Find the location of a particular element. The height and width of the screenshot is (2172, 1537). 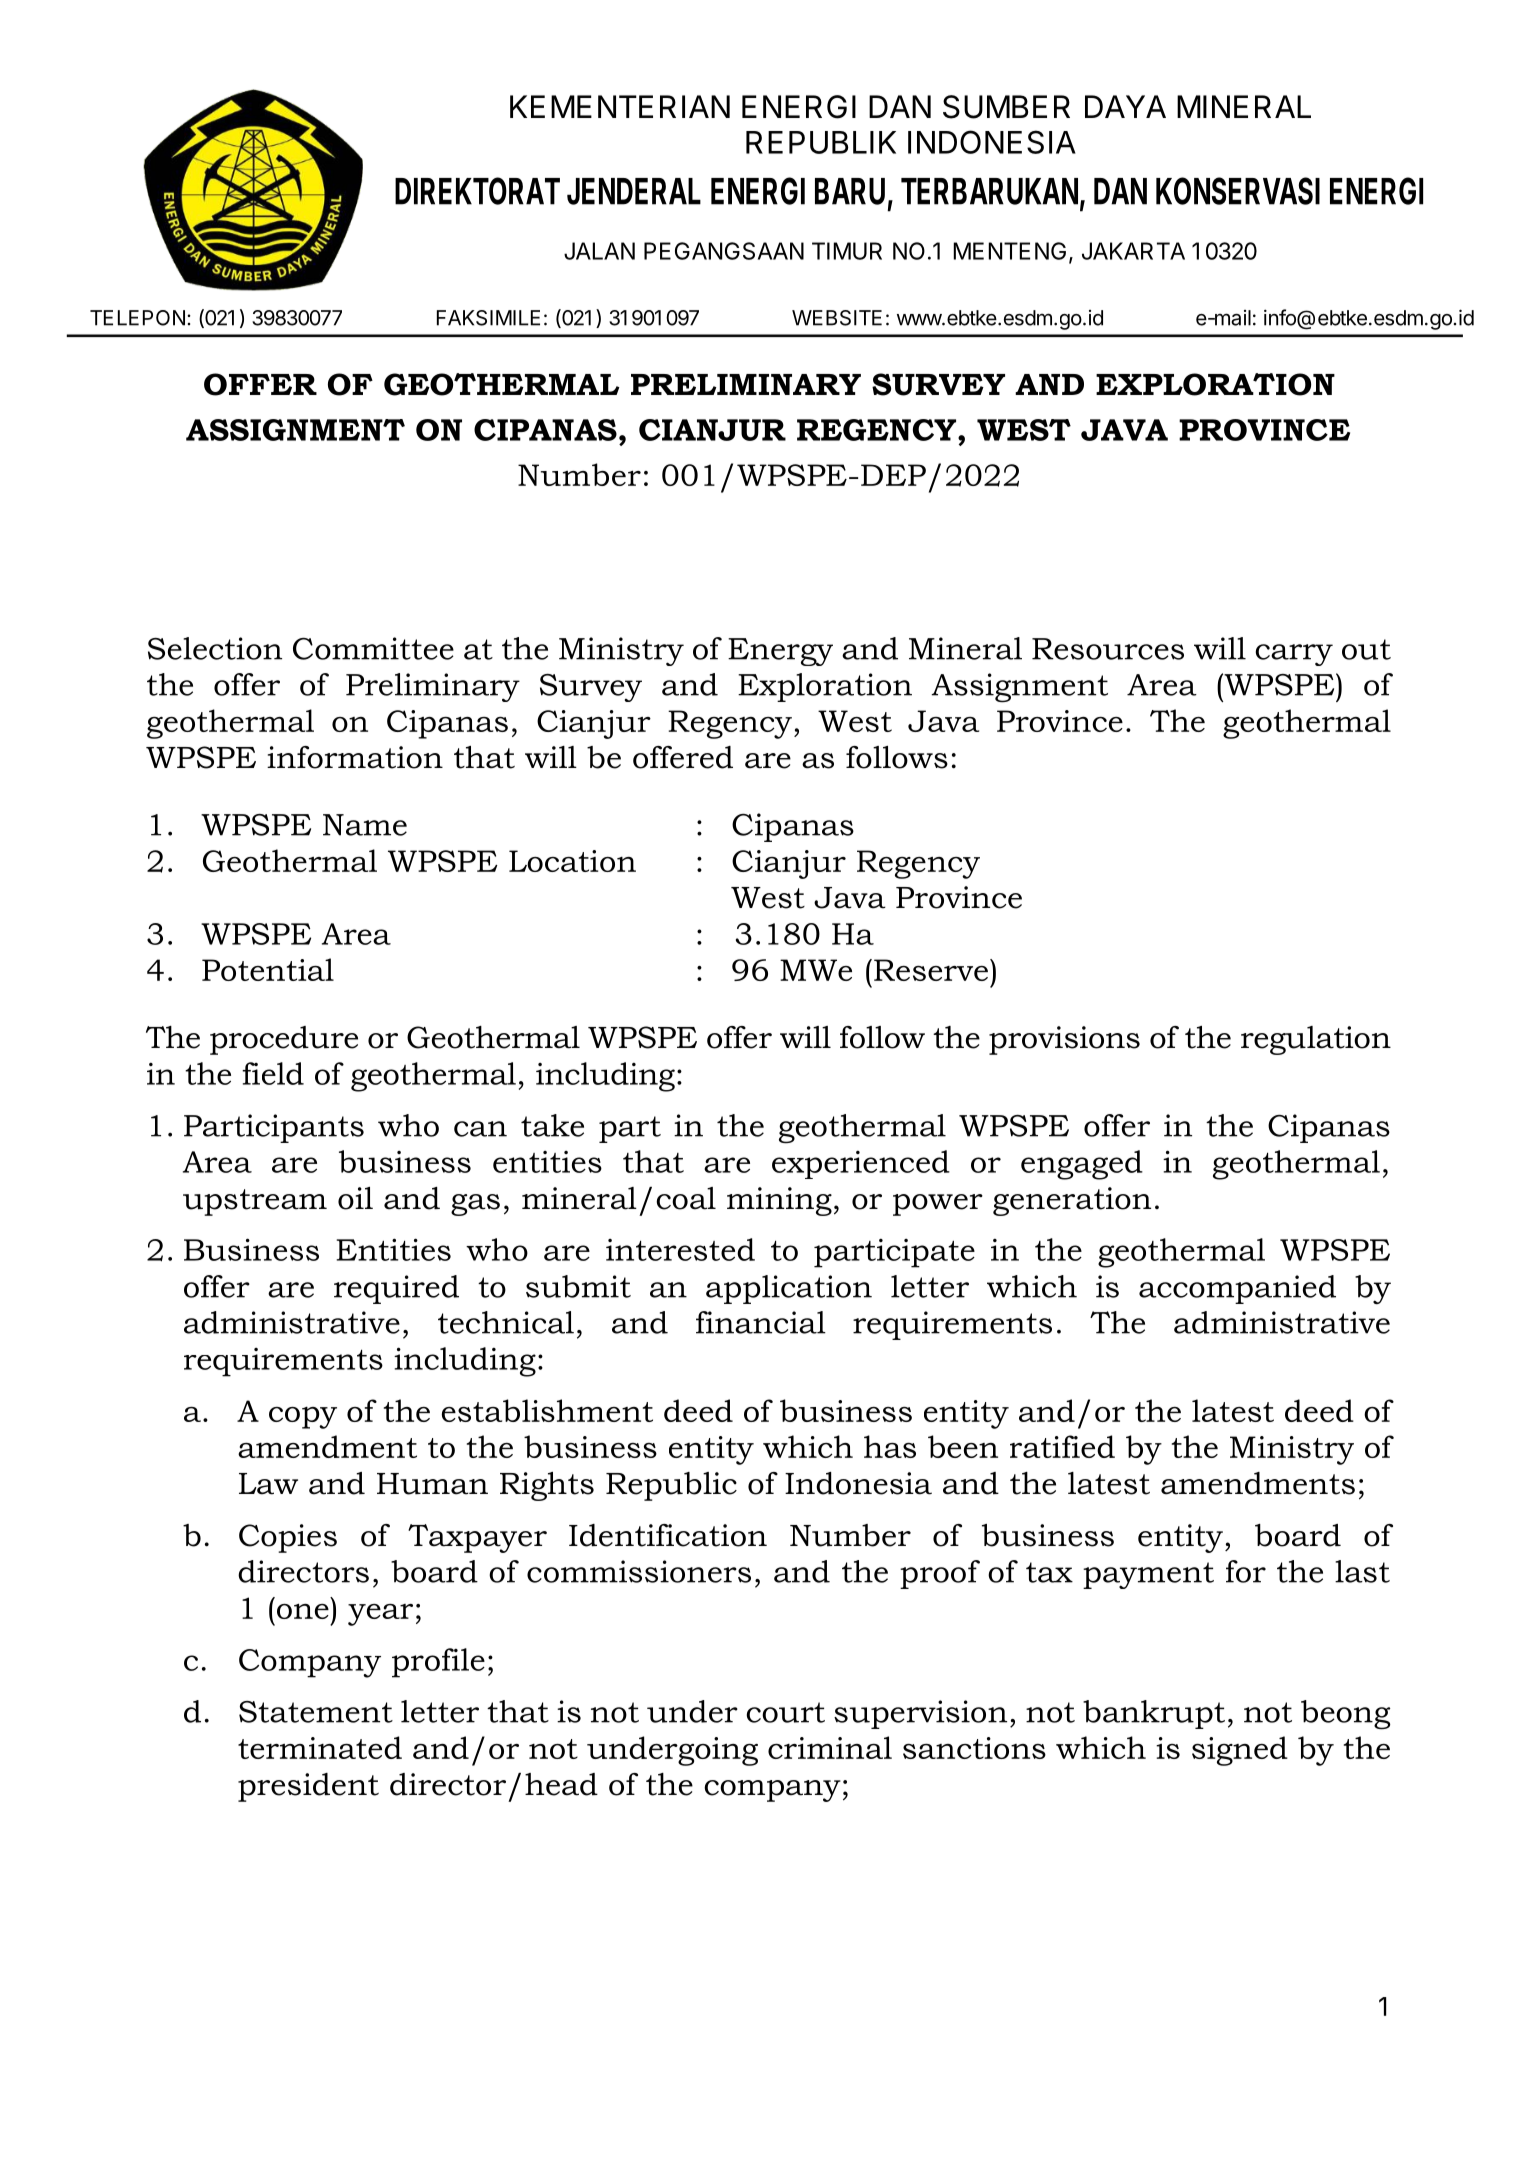

Reserve is located at coordinates (932, 970).
